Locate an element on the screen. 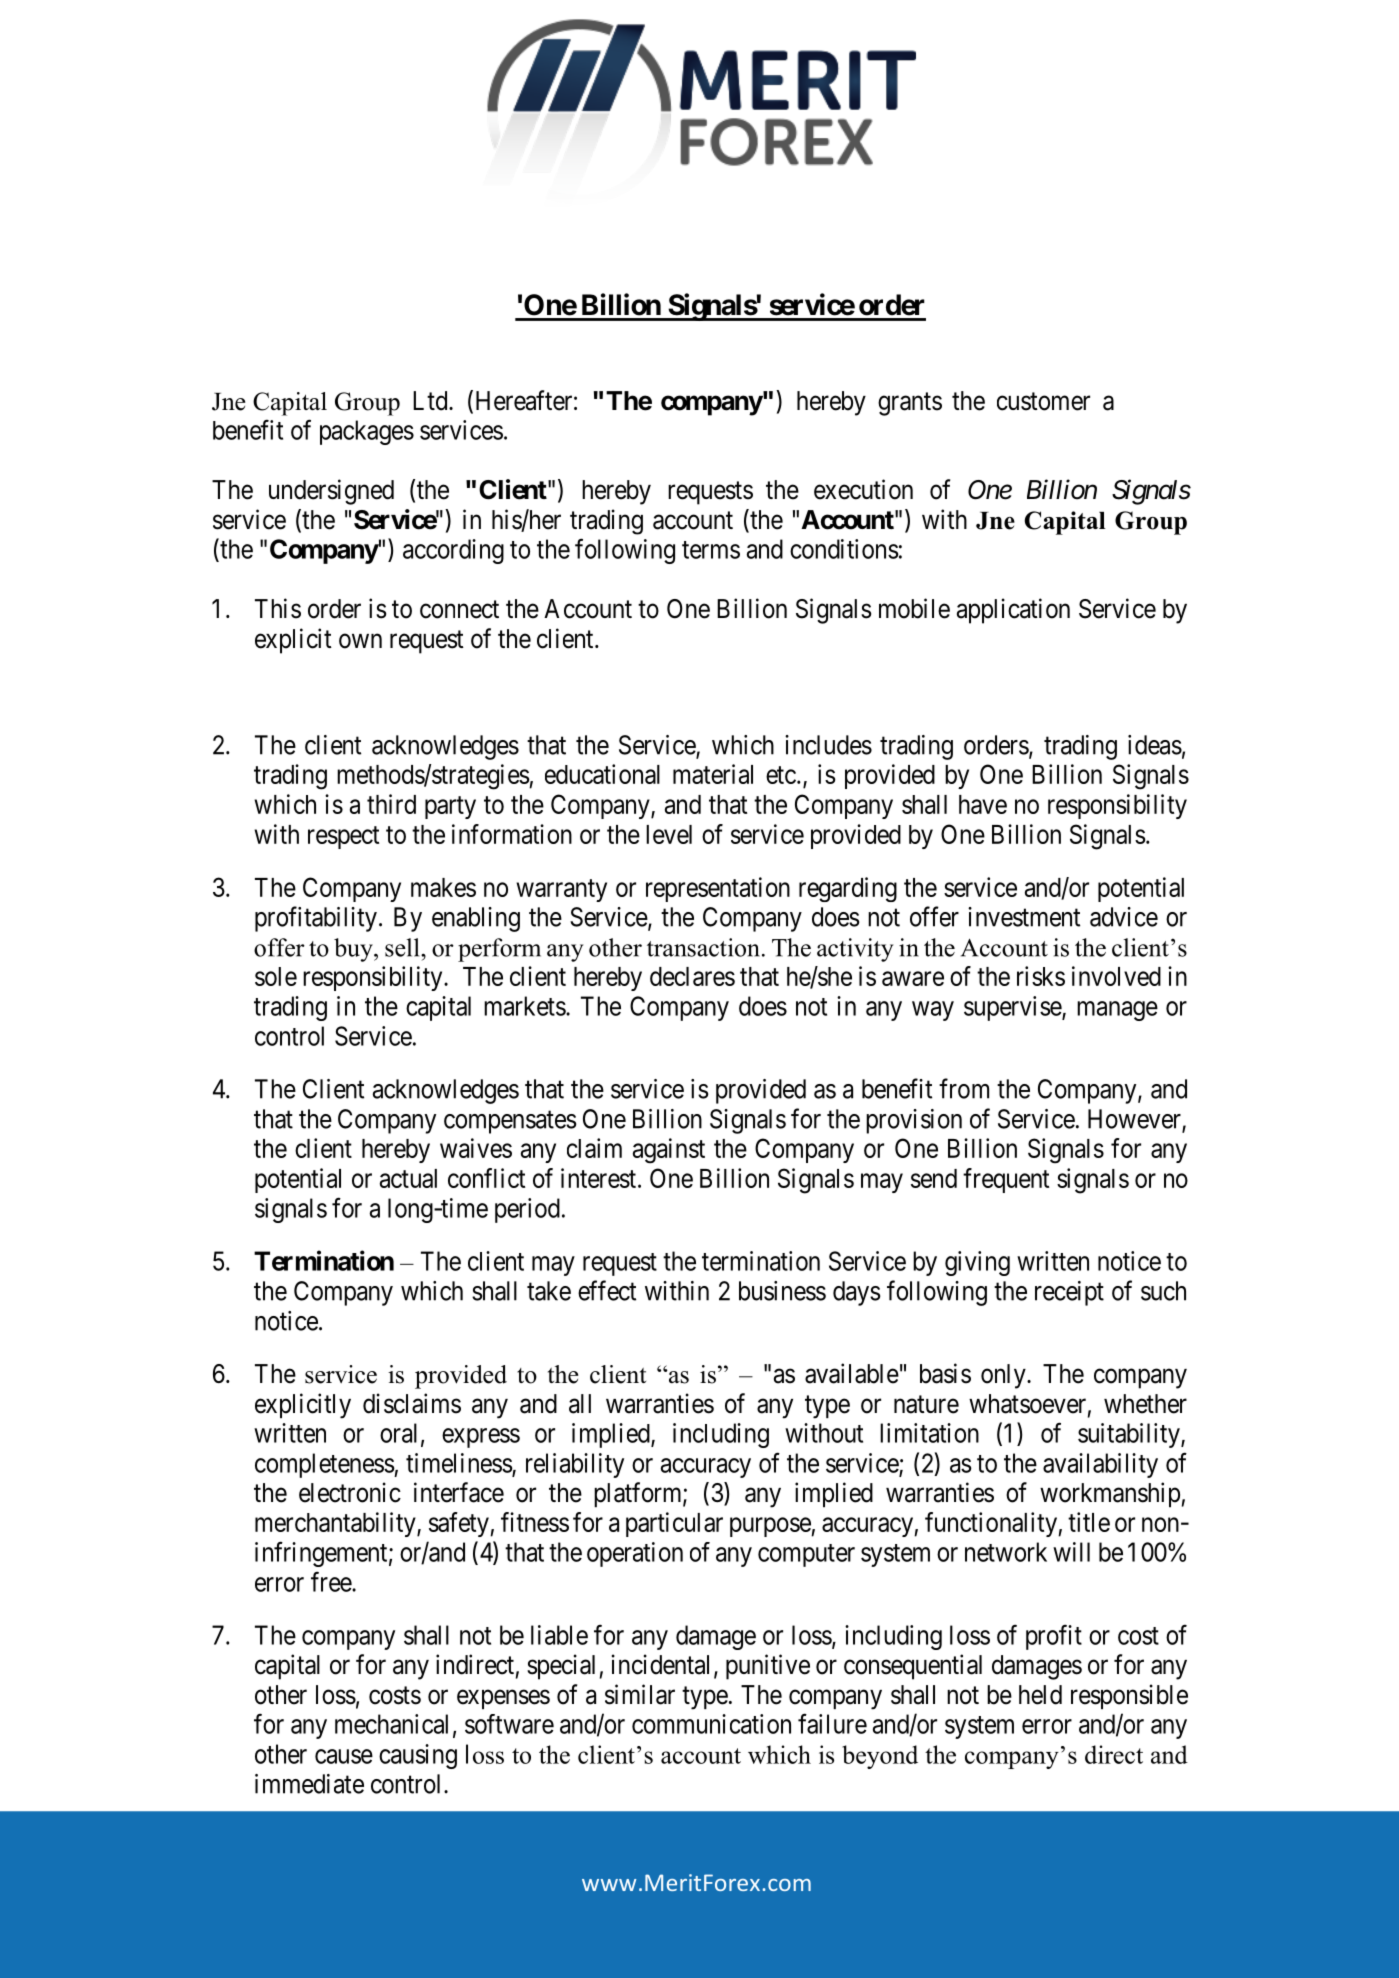  effect is located at coordinates (607, 1290).
